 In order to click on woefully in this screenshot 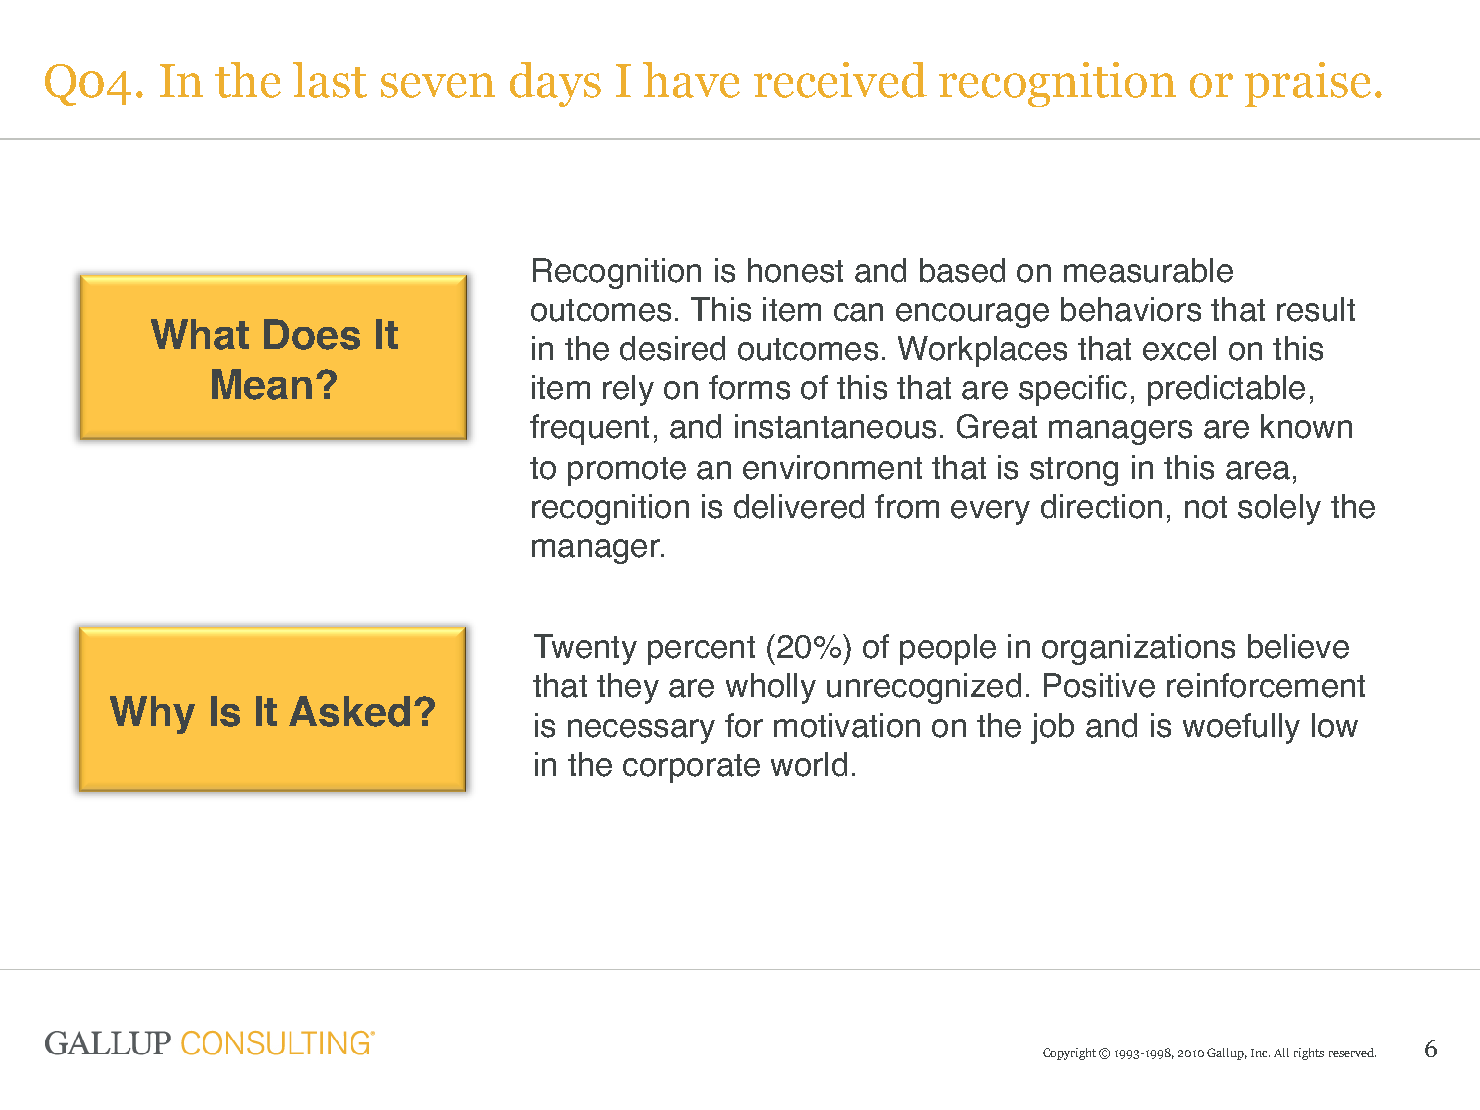, I will do `click(1241, 728)`.
